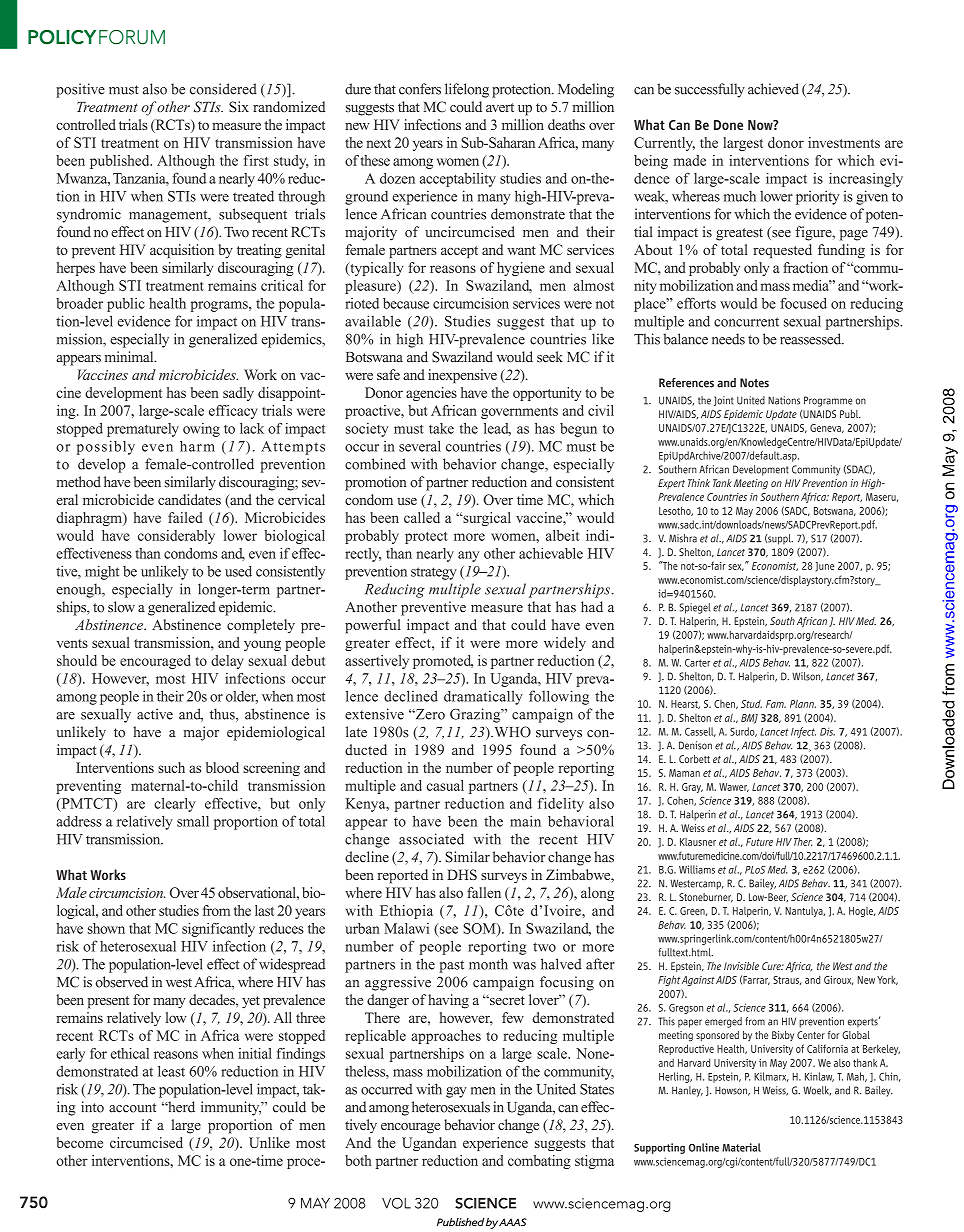 The height and width of the screenshot is (1232, 964). I want to click on account, so click(132, 1108).
